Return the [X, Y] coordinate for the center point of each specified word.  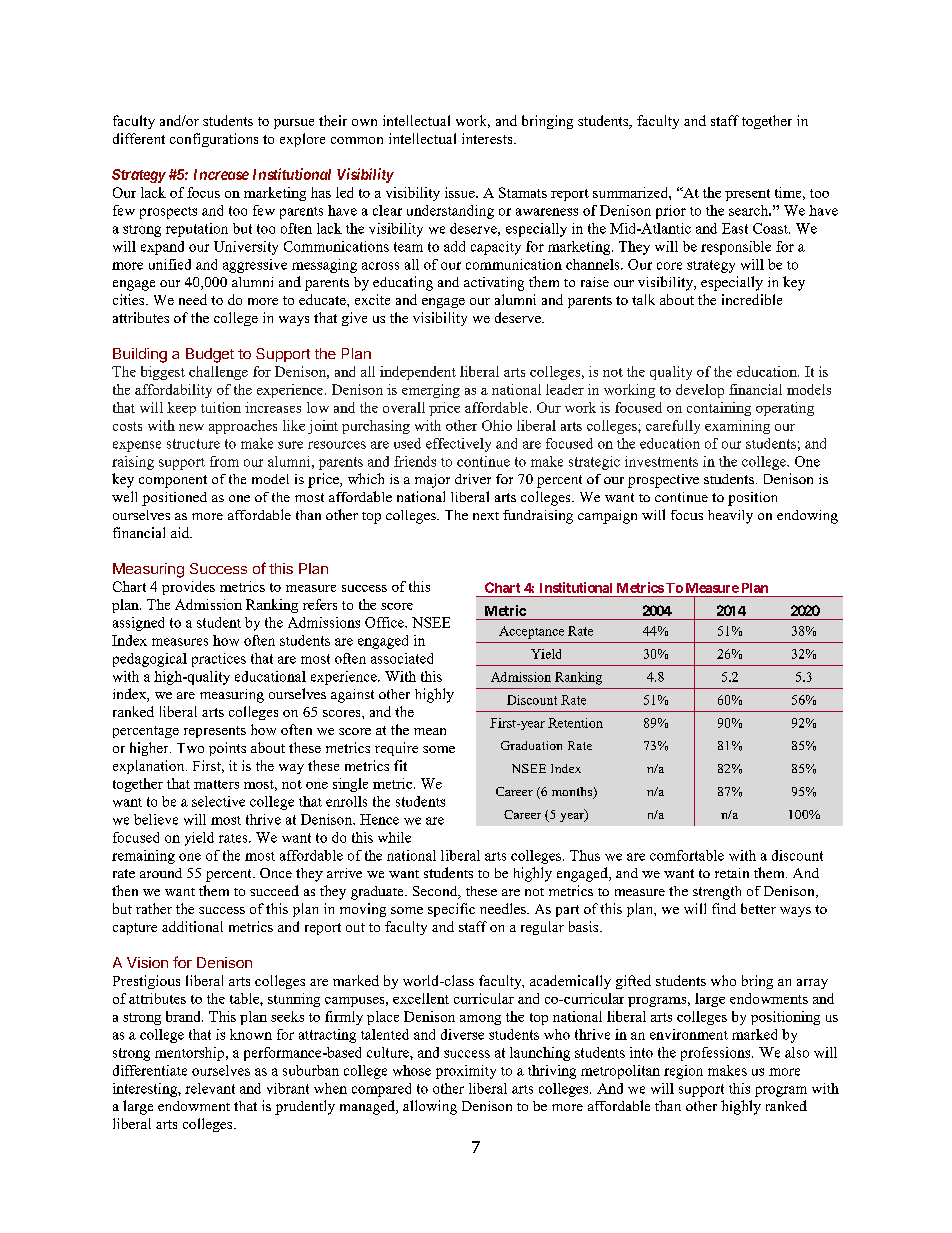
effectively [458, 445]
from [224, 461]
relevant [210, 1088]
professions [717, 1054]
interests [488, 138]
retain [732, 873]
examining [737, 427]
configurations [214, 140]
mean [430, 731]
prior [671, 212]
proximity [466, 1072]
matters [216, 784]
